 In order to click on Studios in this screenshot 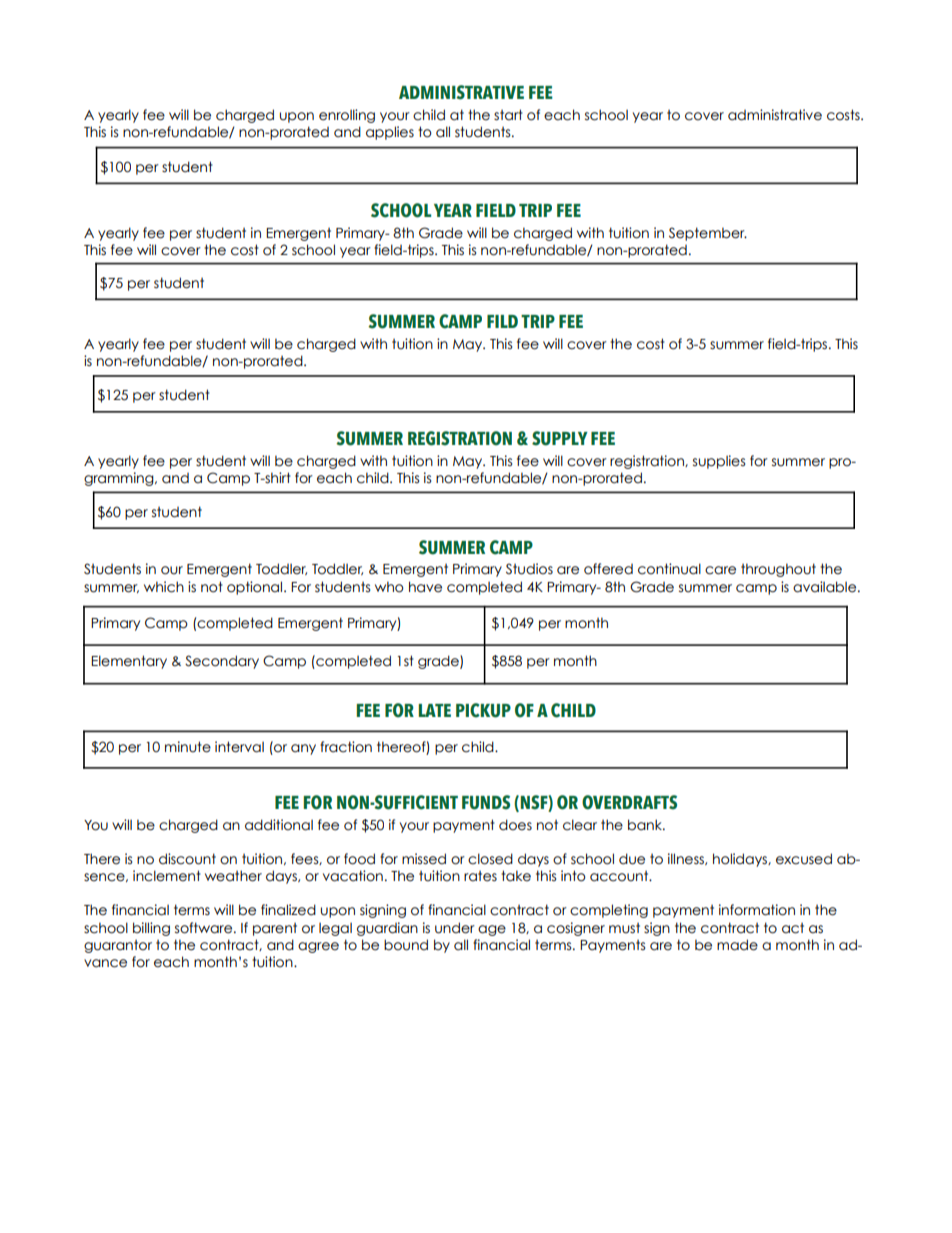, I will do `click(529, 569)`.
